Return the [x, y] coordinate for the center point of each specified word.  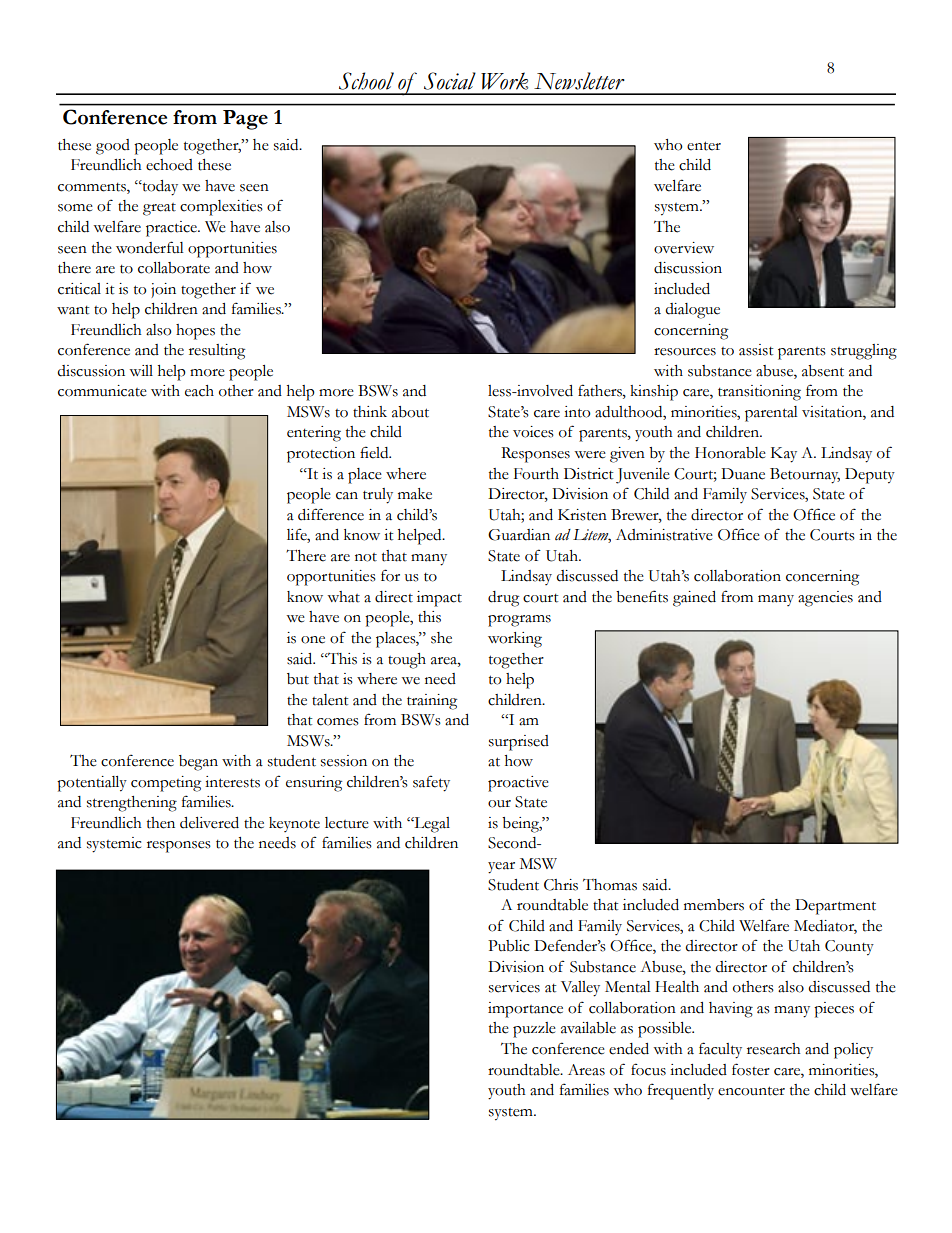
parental [771, 414]
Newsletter [579, 81]
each [199, 391]
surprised [519, 743]
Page [245, 120]
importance [525, 1010]
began [198, 763]
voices [533, 432]
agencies [825, 599]
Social [450, 81]
